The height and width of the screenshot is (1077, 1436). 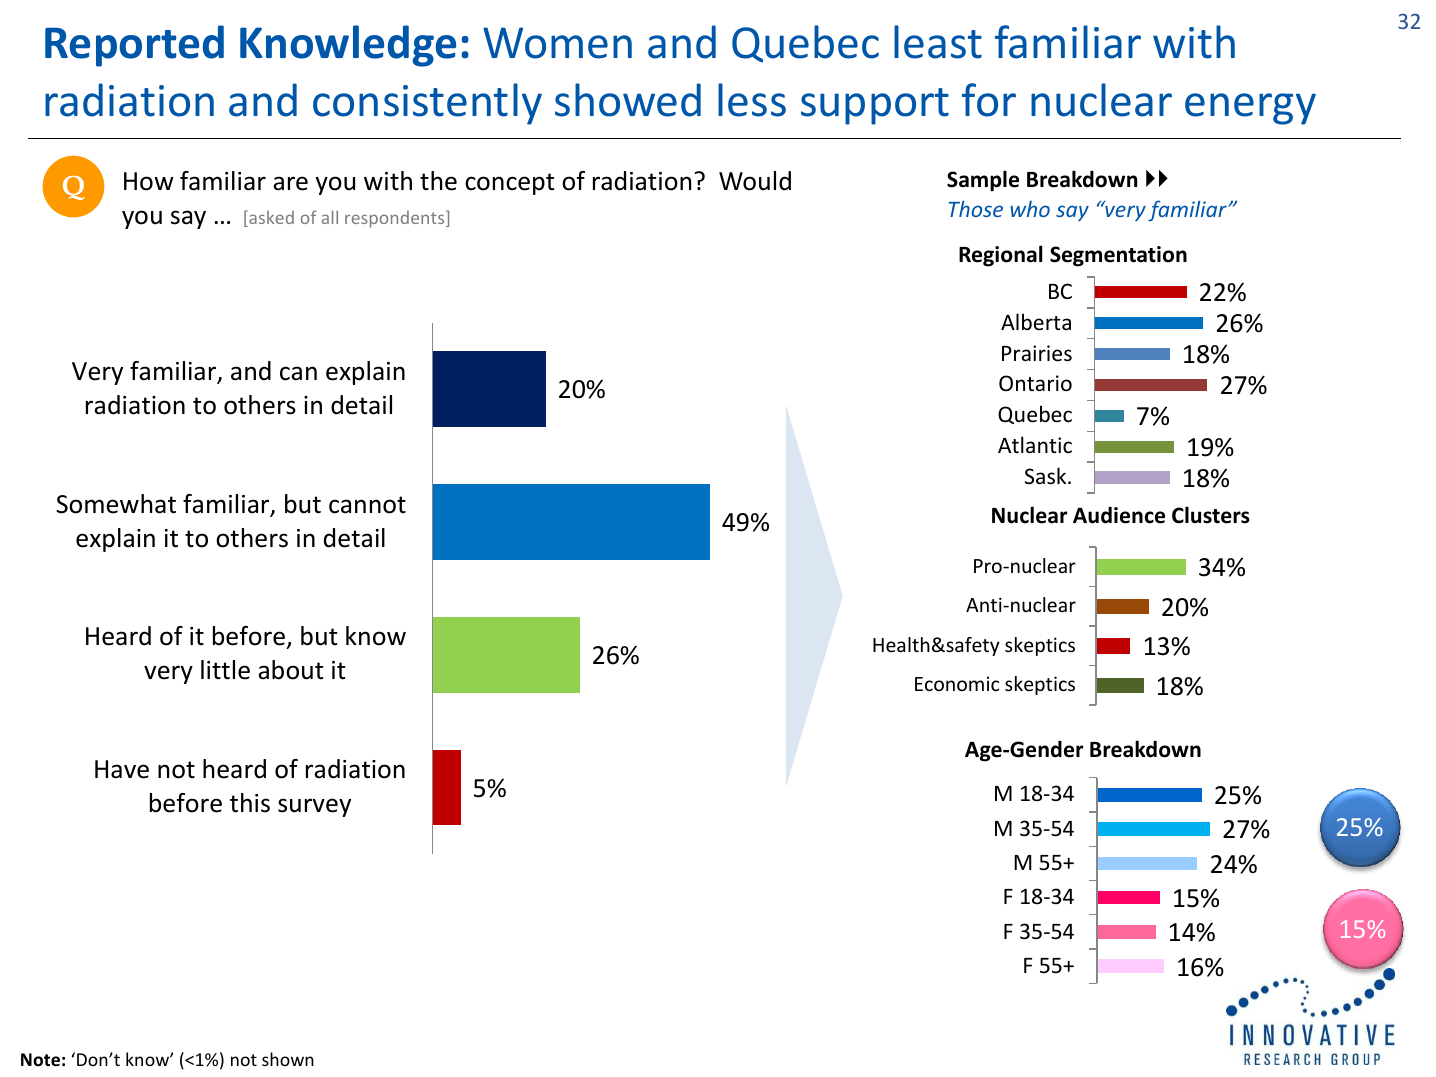 I want to click on Note, so click(x=40, y=1060).
